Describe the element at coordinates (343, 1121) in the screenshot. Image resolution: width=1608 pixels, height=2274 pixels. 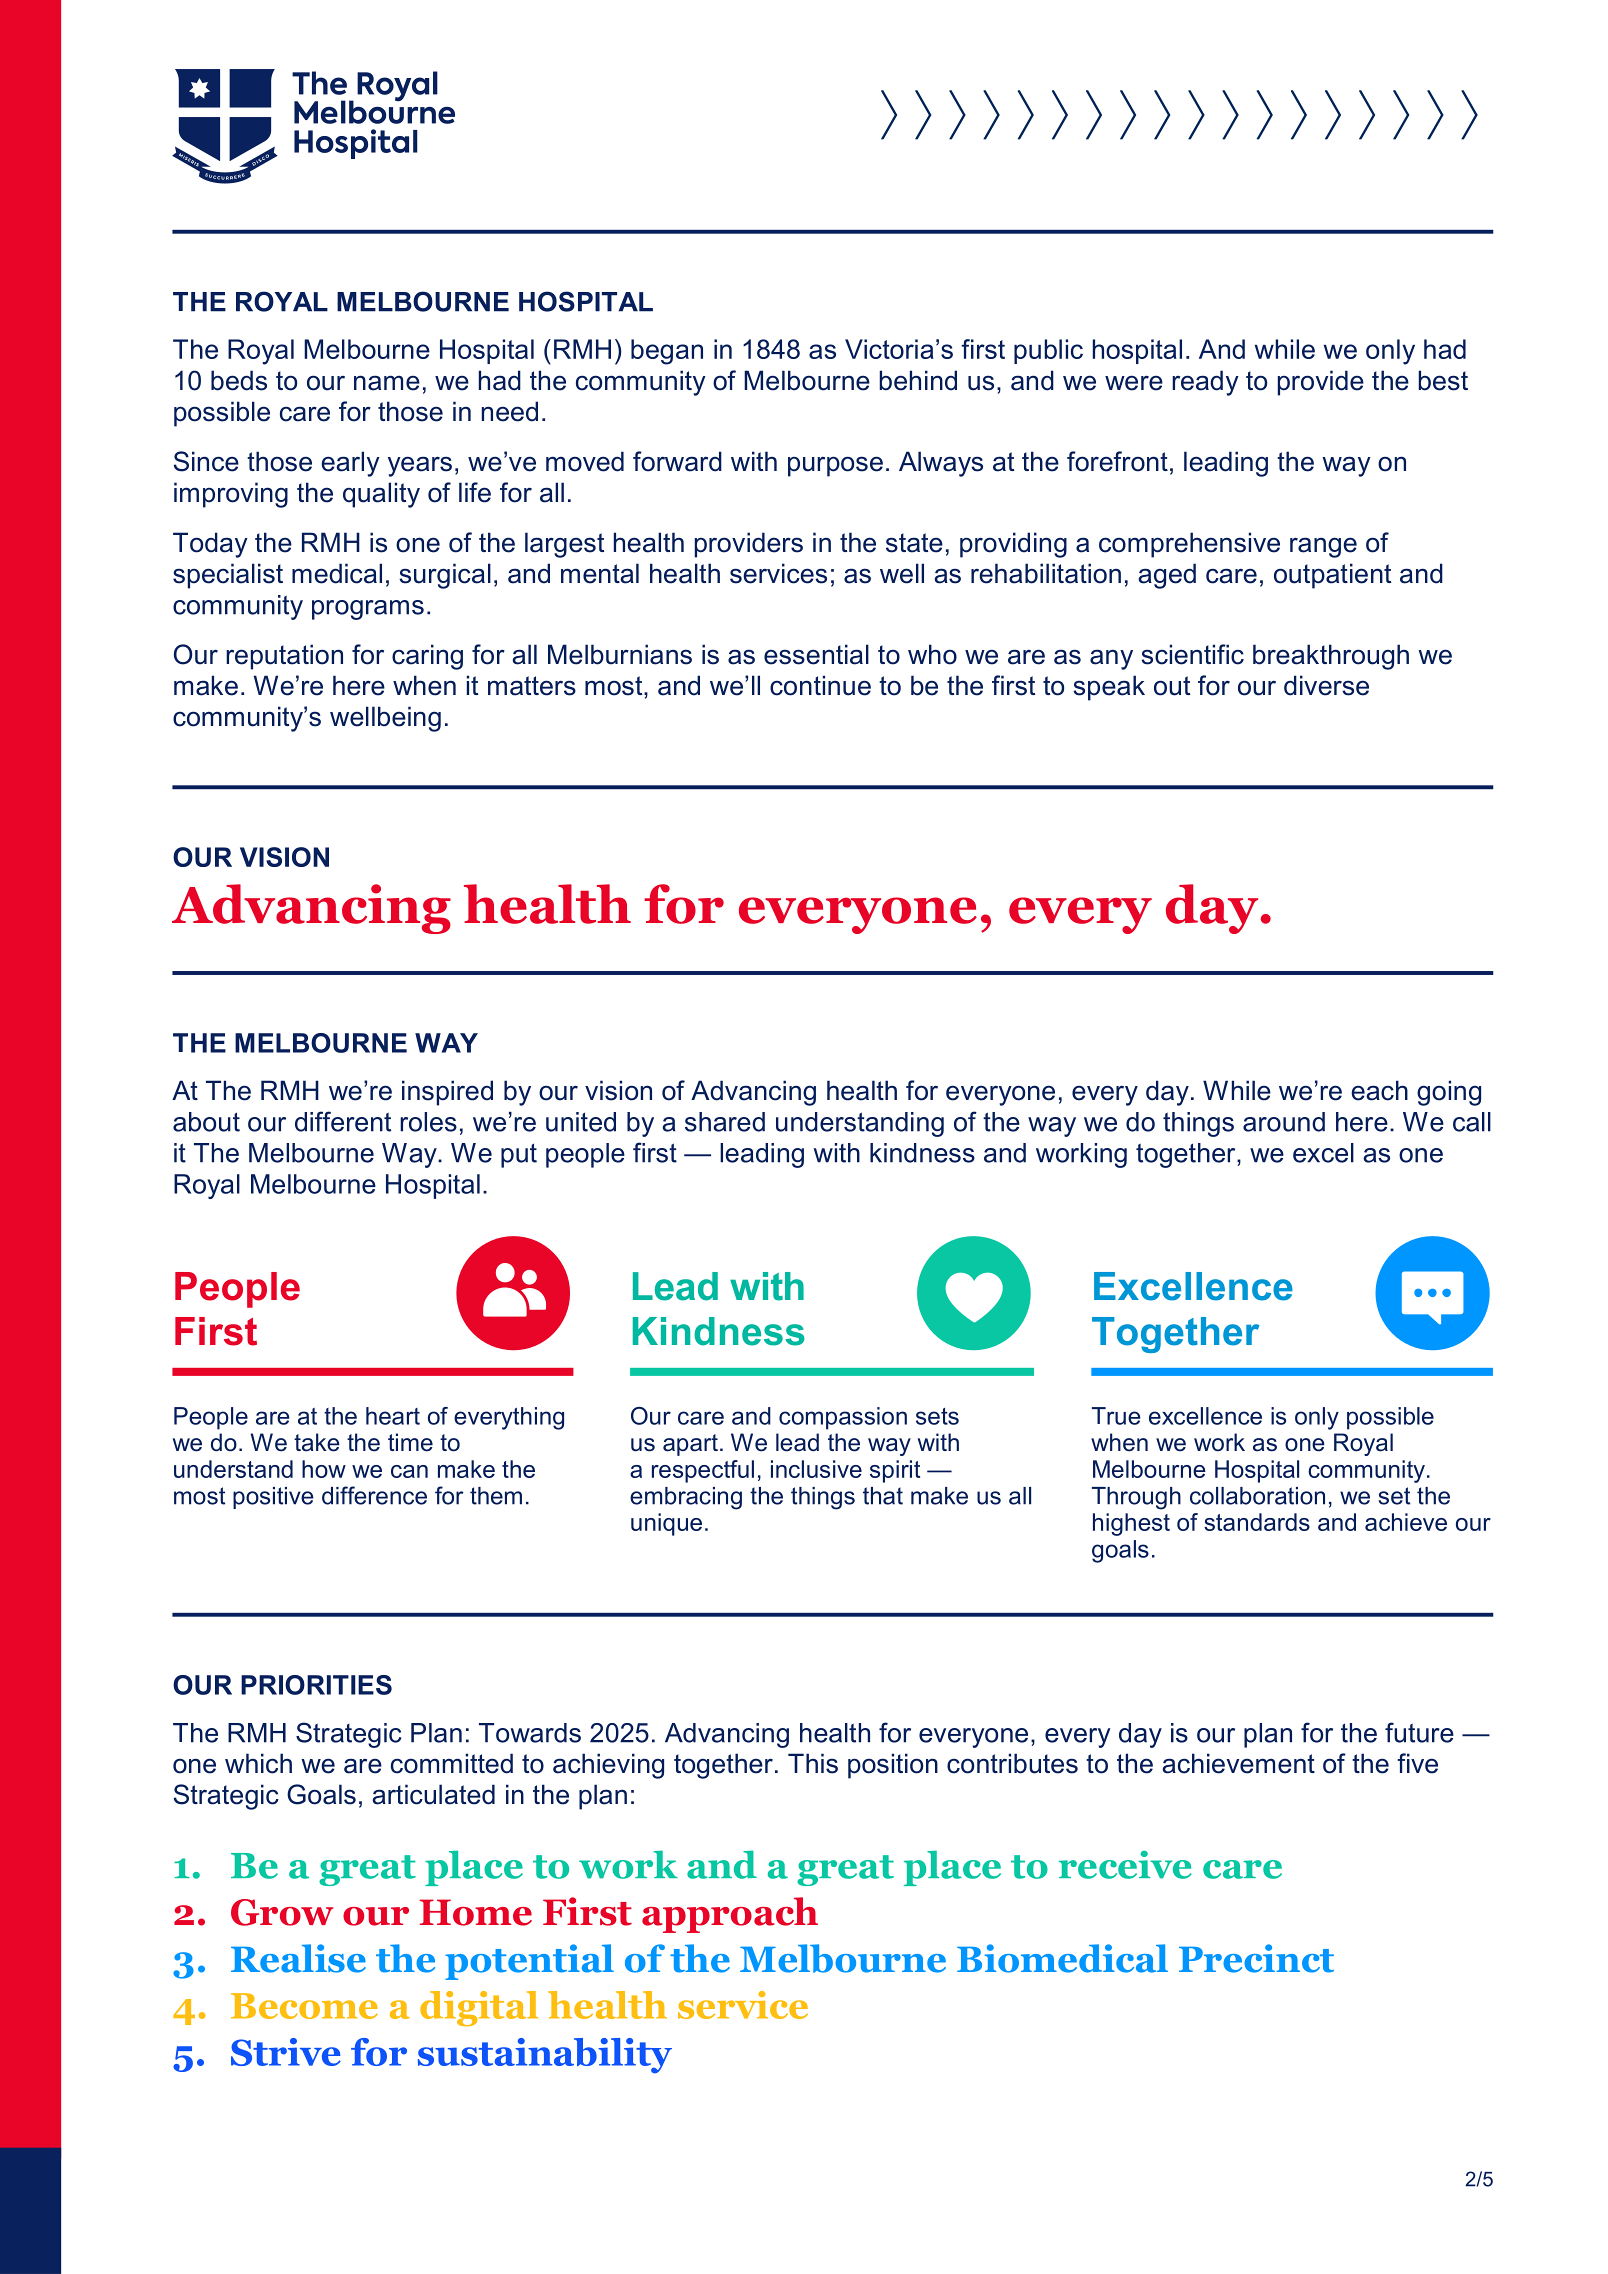
I see `different` at that location.
